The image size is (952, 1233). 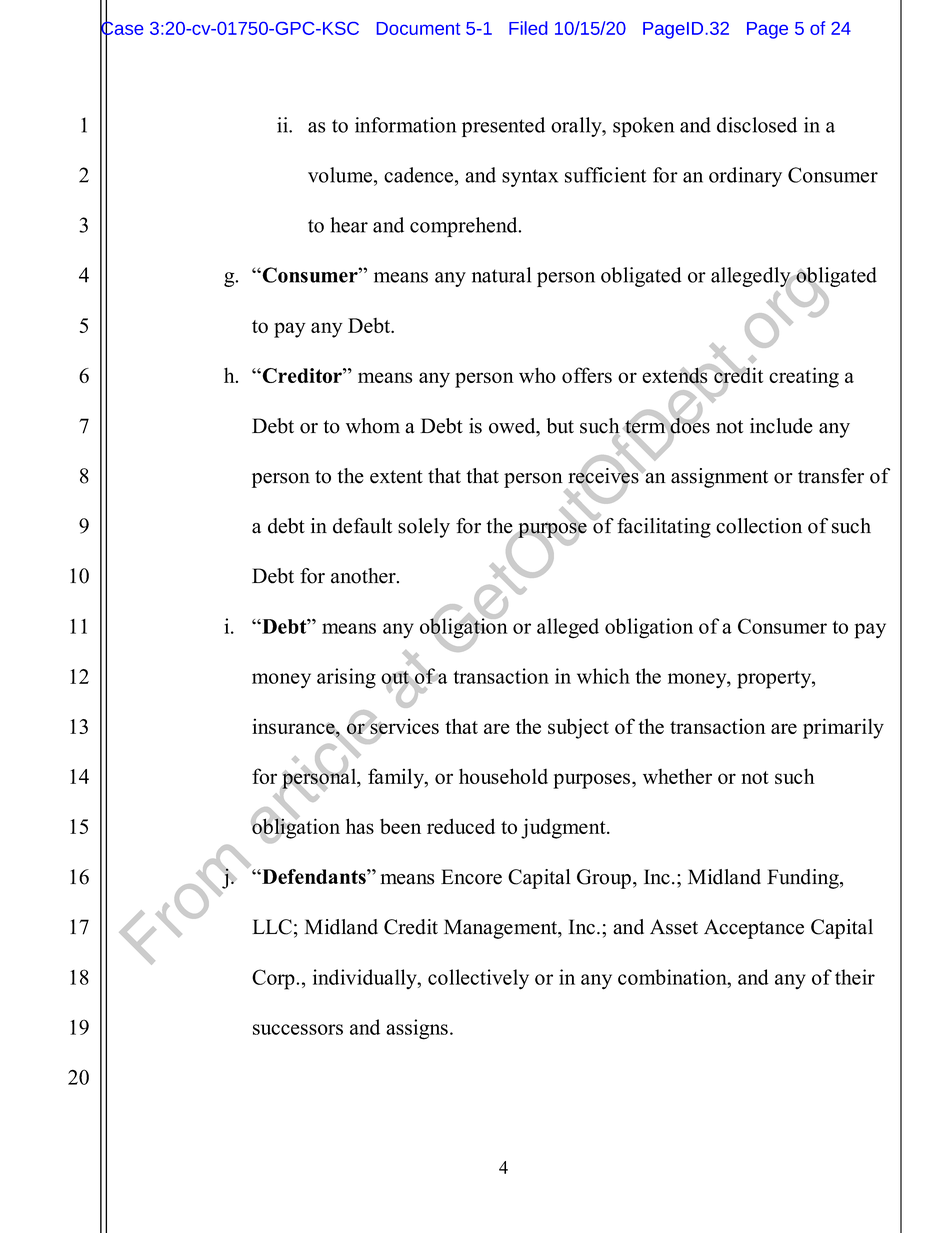 What do you see at coordinates (843, 728) in the document?
I see `primarily` at bounding box center [843, 728].
